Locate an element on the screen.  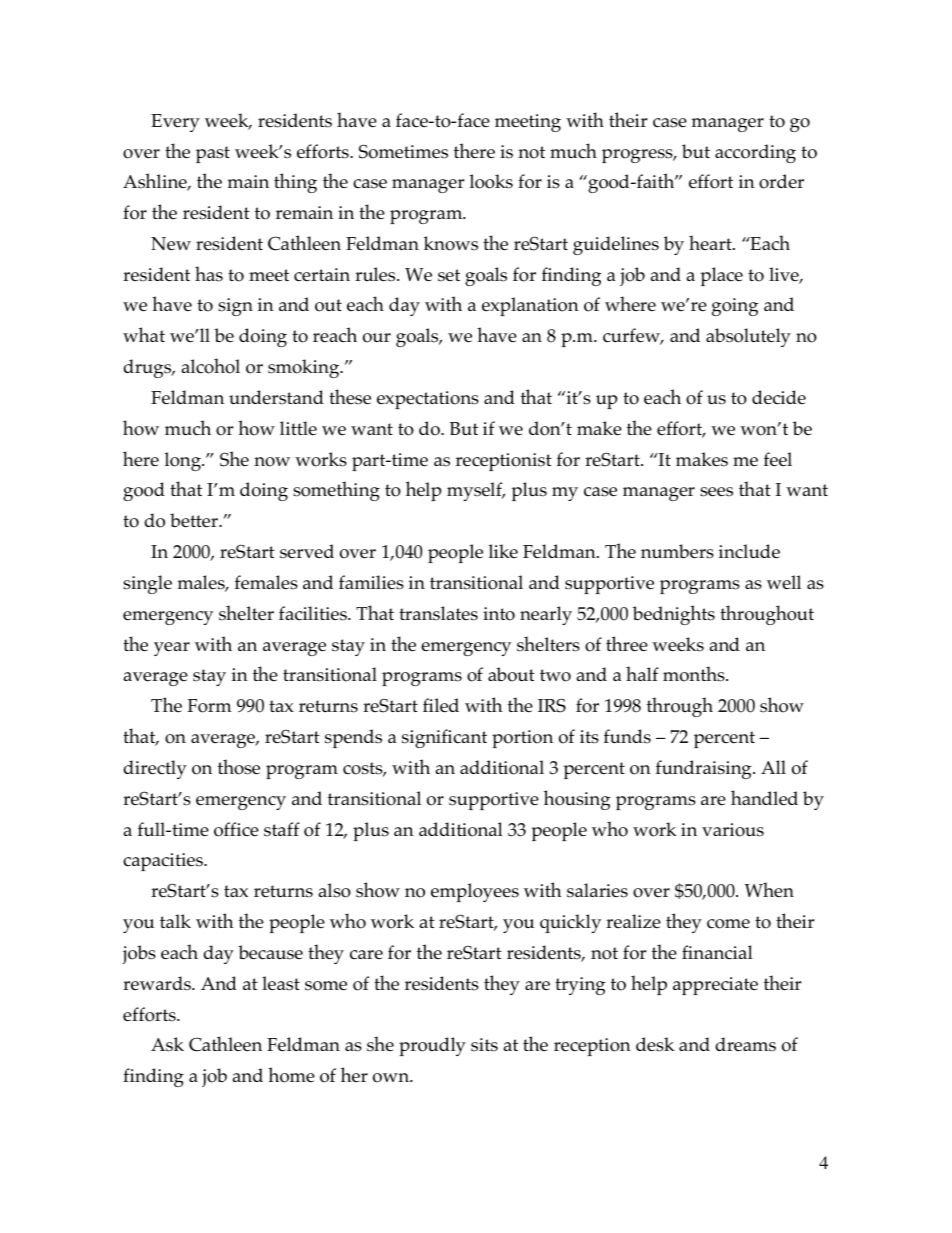
past is located at coordinates (213, 154).
